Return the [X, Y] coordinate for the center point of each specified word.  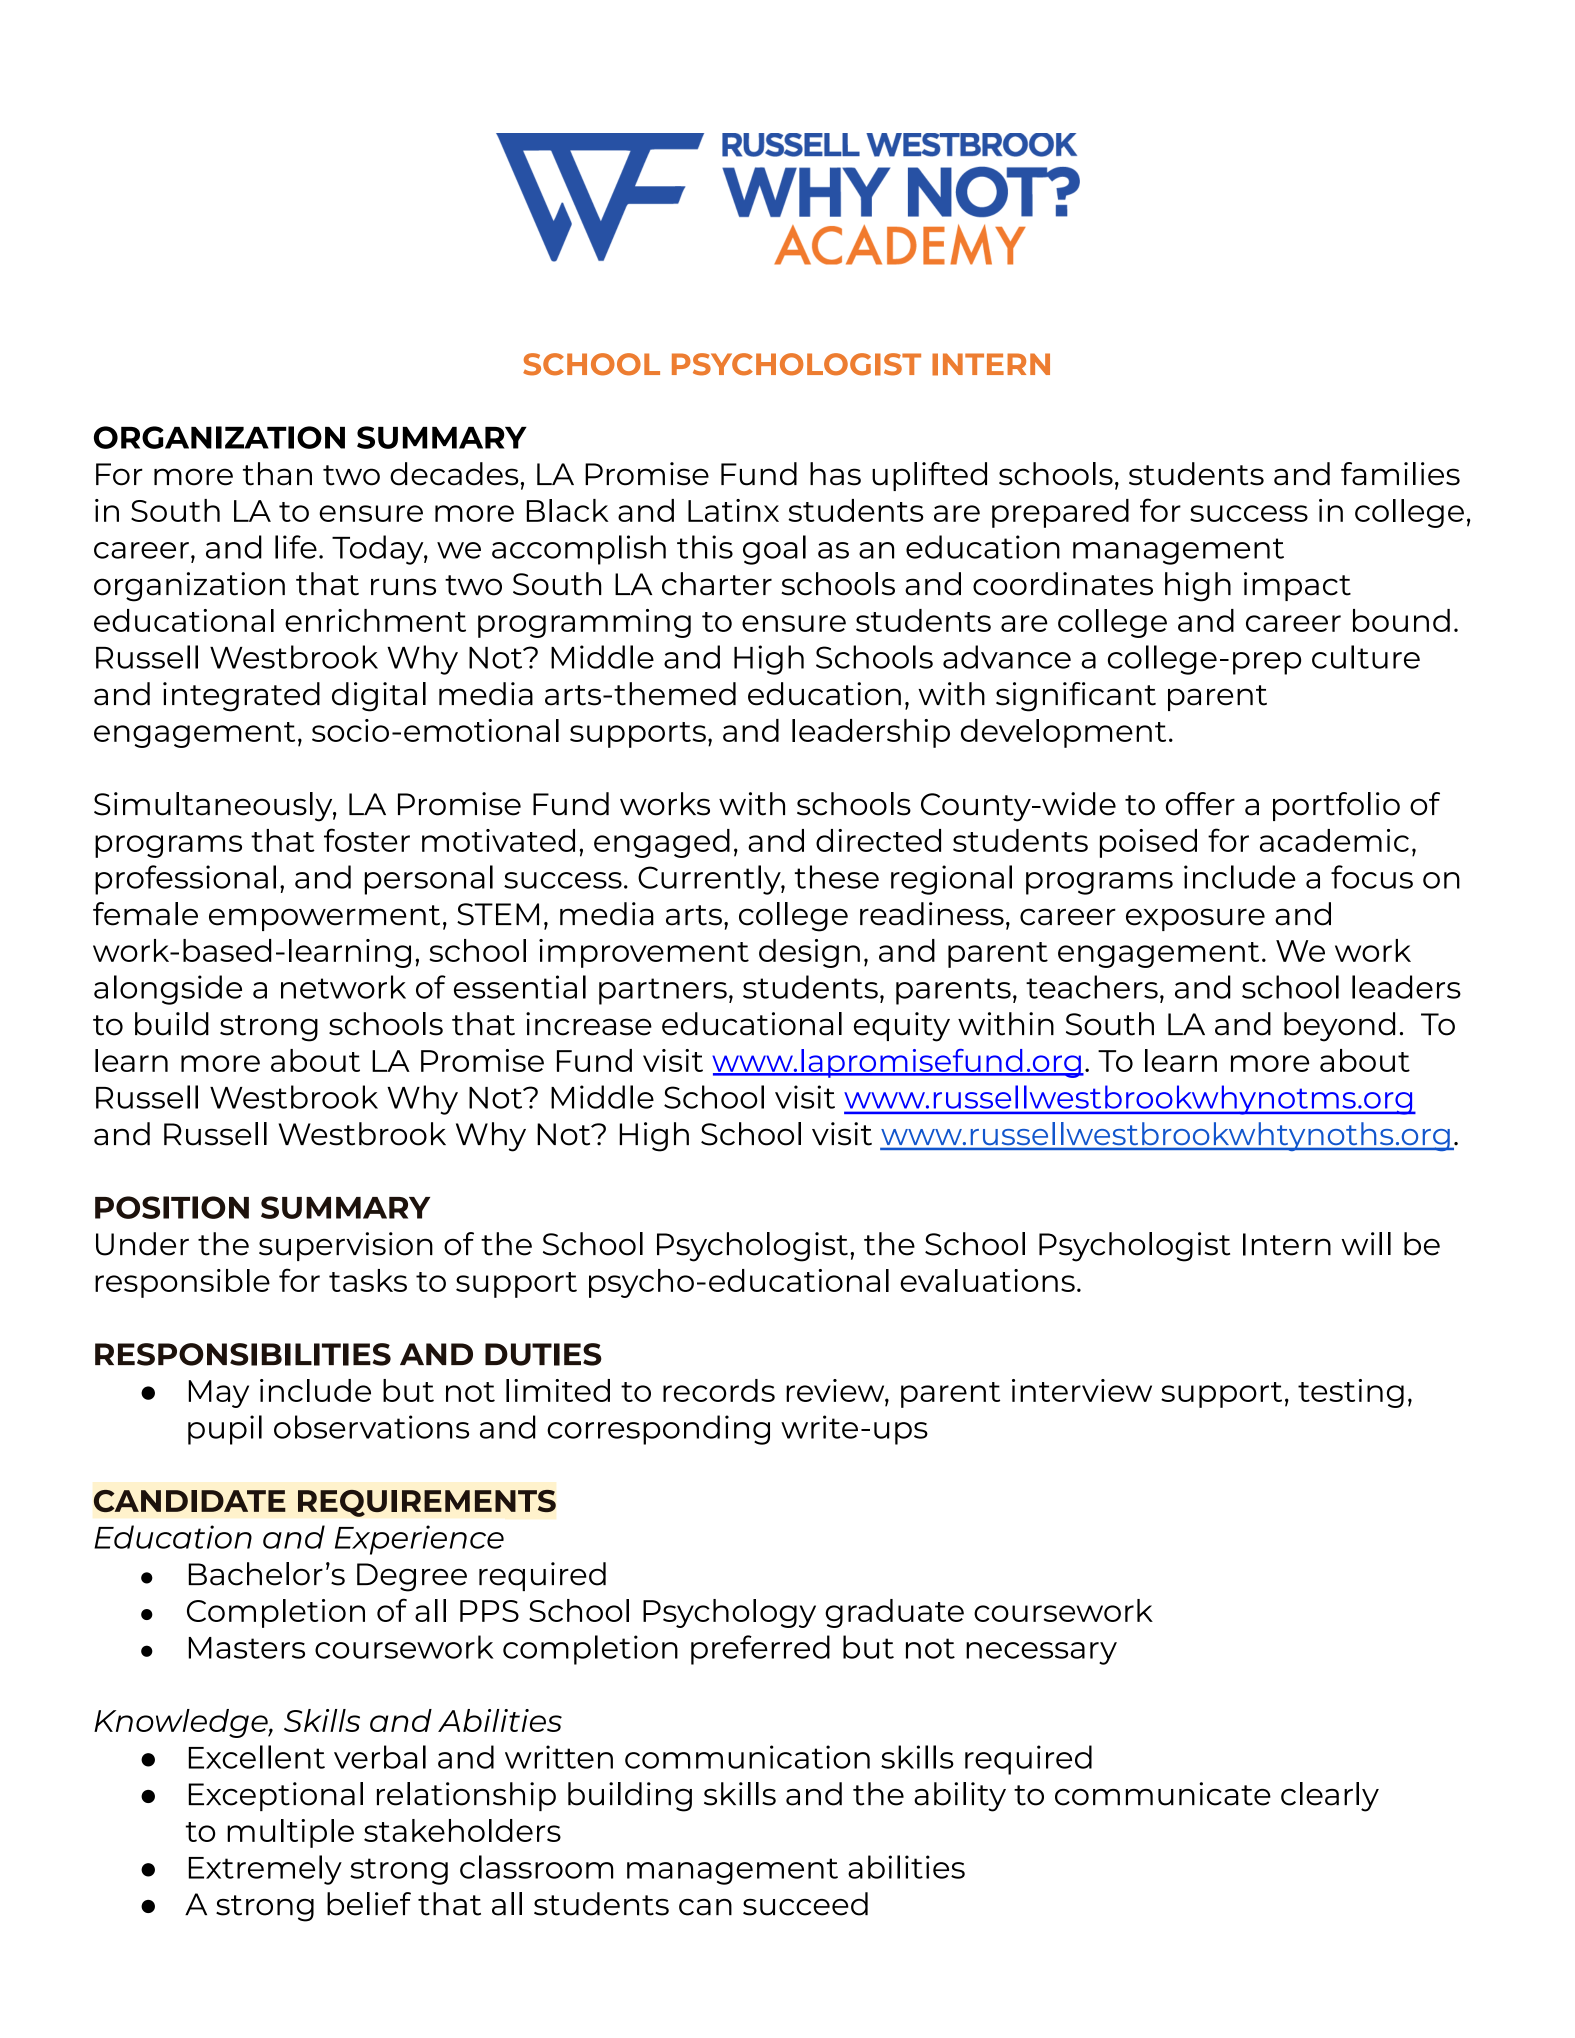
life [296, 547]
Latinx [733, 510]
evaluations [987, 1280]
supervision [346, 1246]
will [1366, 1243]
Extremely [265, 1870]
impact [1297, 586]
